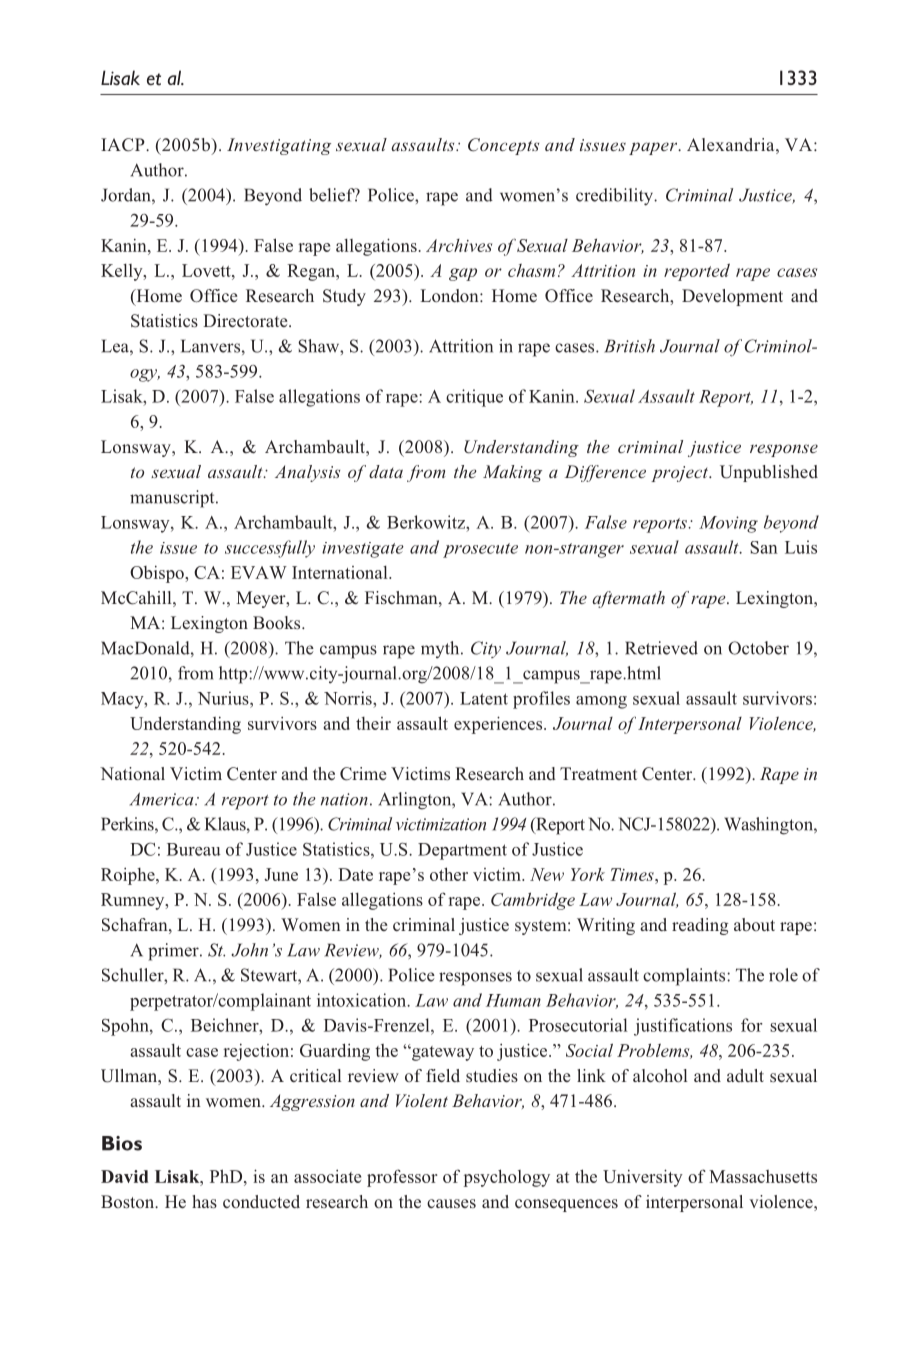  I want to click on Investigating, so click(279, 146).
